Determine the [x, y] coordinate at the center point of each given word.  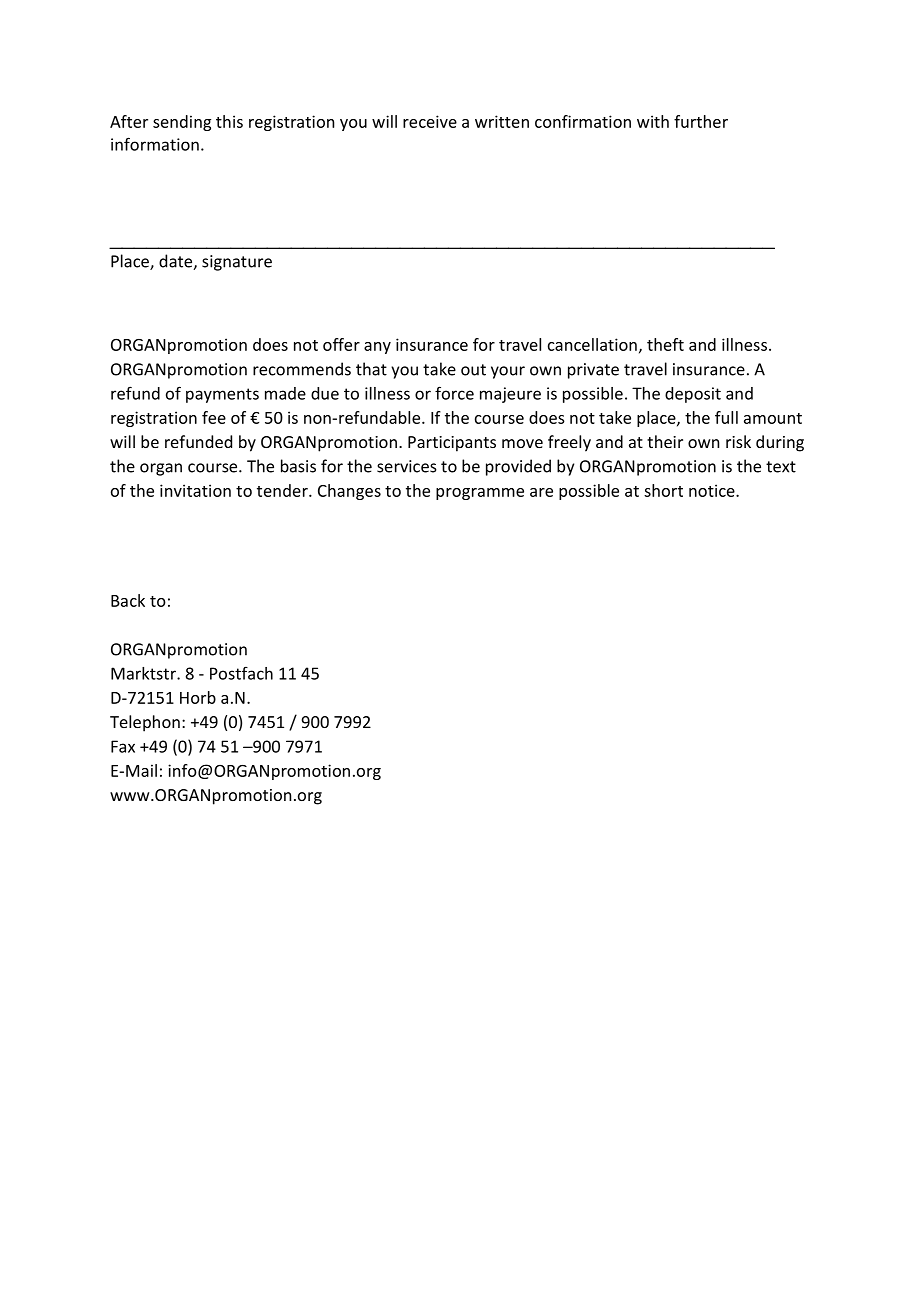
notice [713, 490]
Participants [452, 444]
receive [430, 121]
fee [214, 417]
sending [182, 123]
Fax [123, 746]
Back [128, 600]
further [701, 121]
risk [738, 441]
